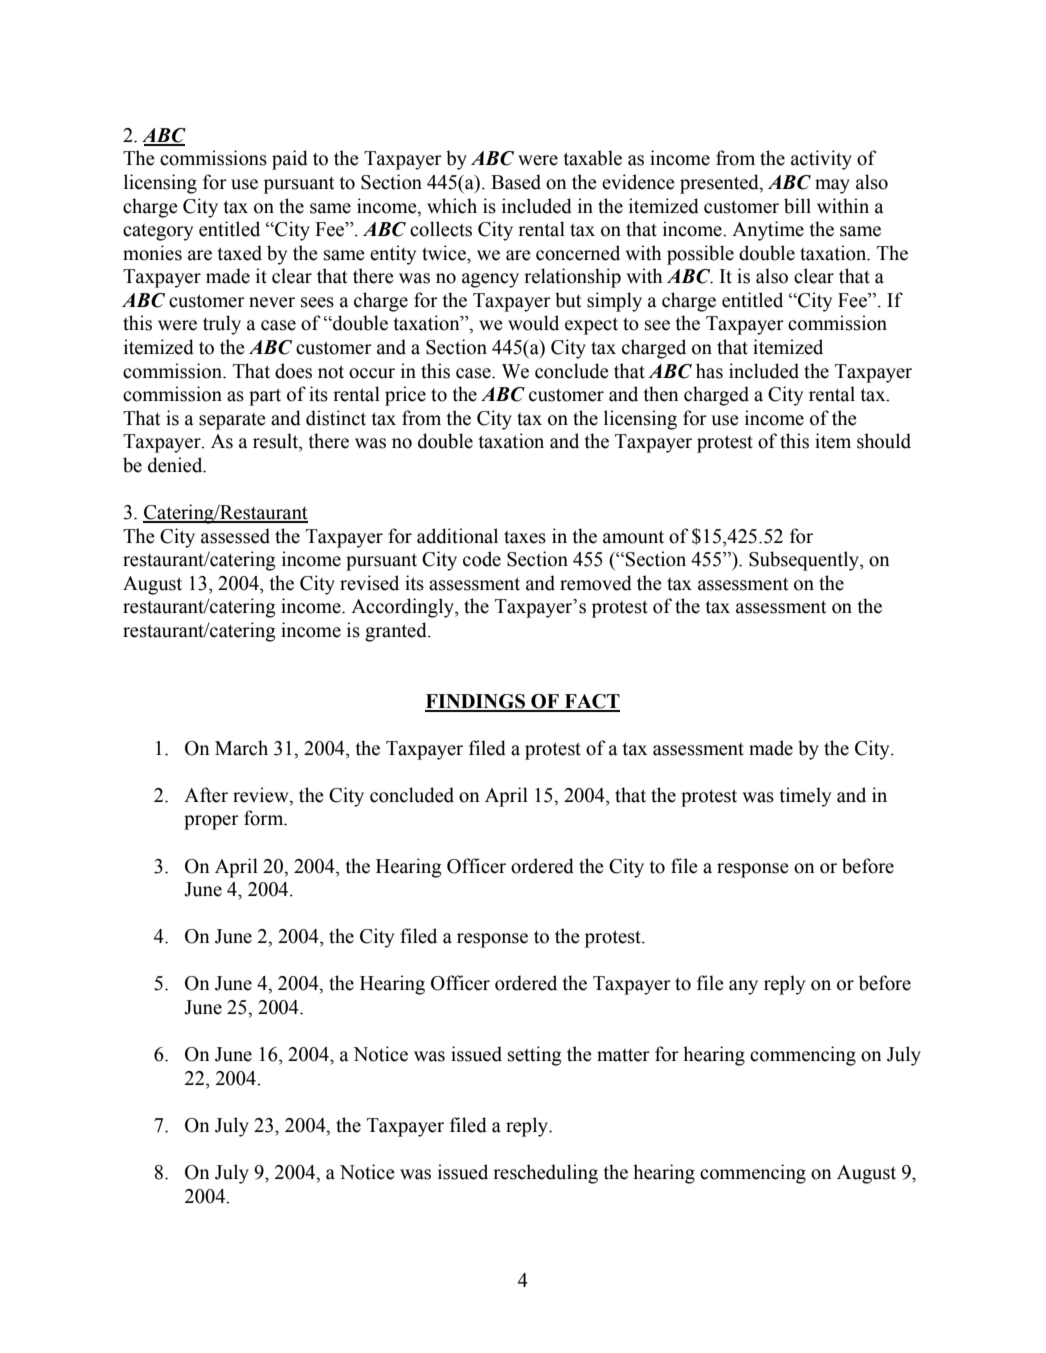 The width and height of the screenshot is (1046, 1353). I want to click on paid, so click(290, 160).
